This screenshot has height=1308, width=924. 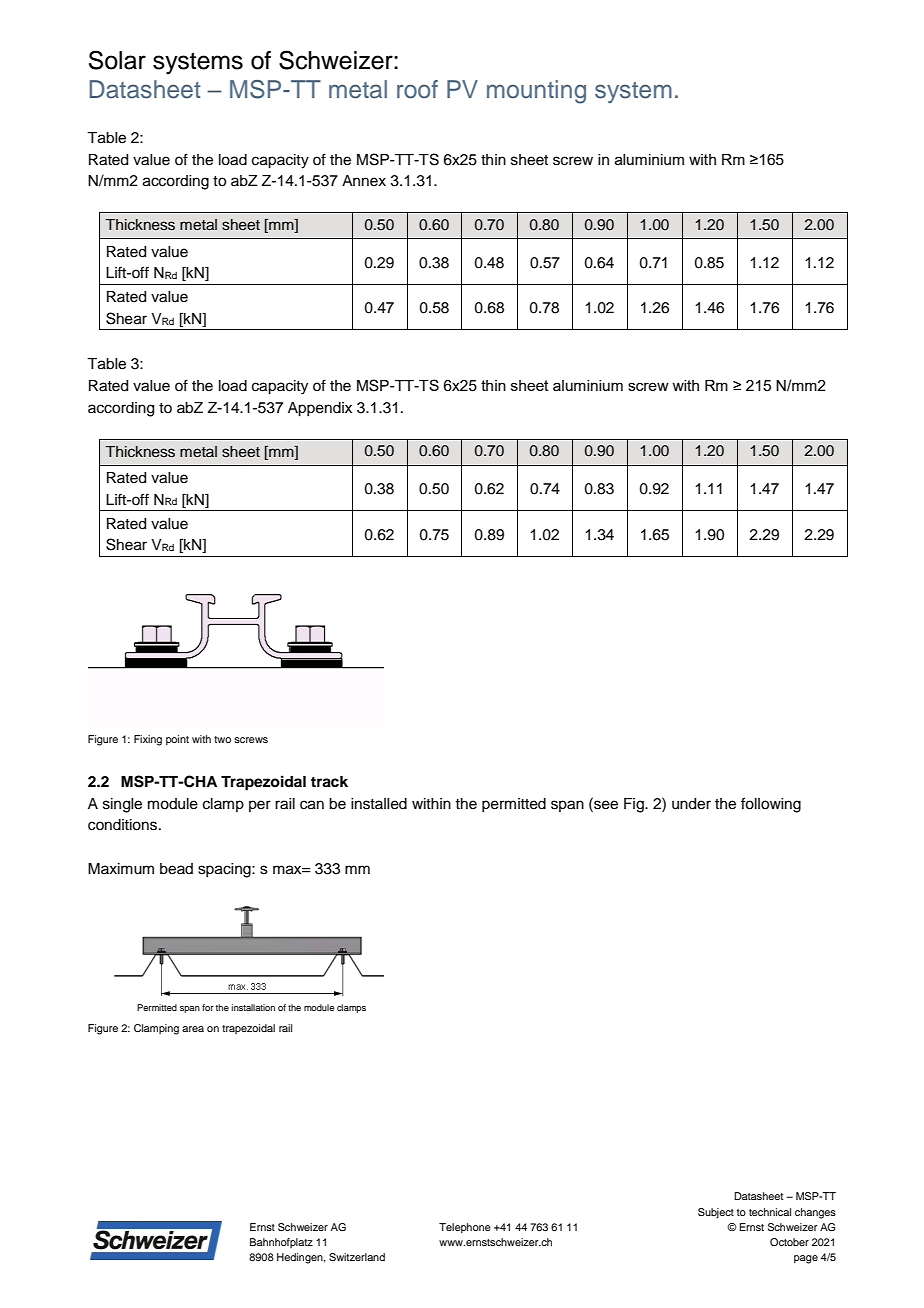 What do you see at coordinates (379, 804) in the screenshot?
I see `installed` at bounding box center [379, 804].
